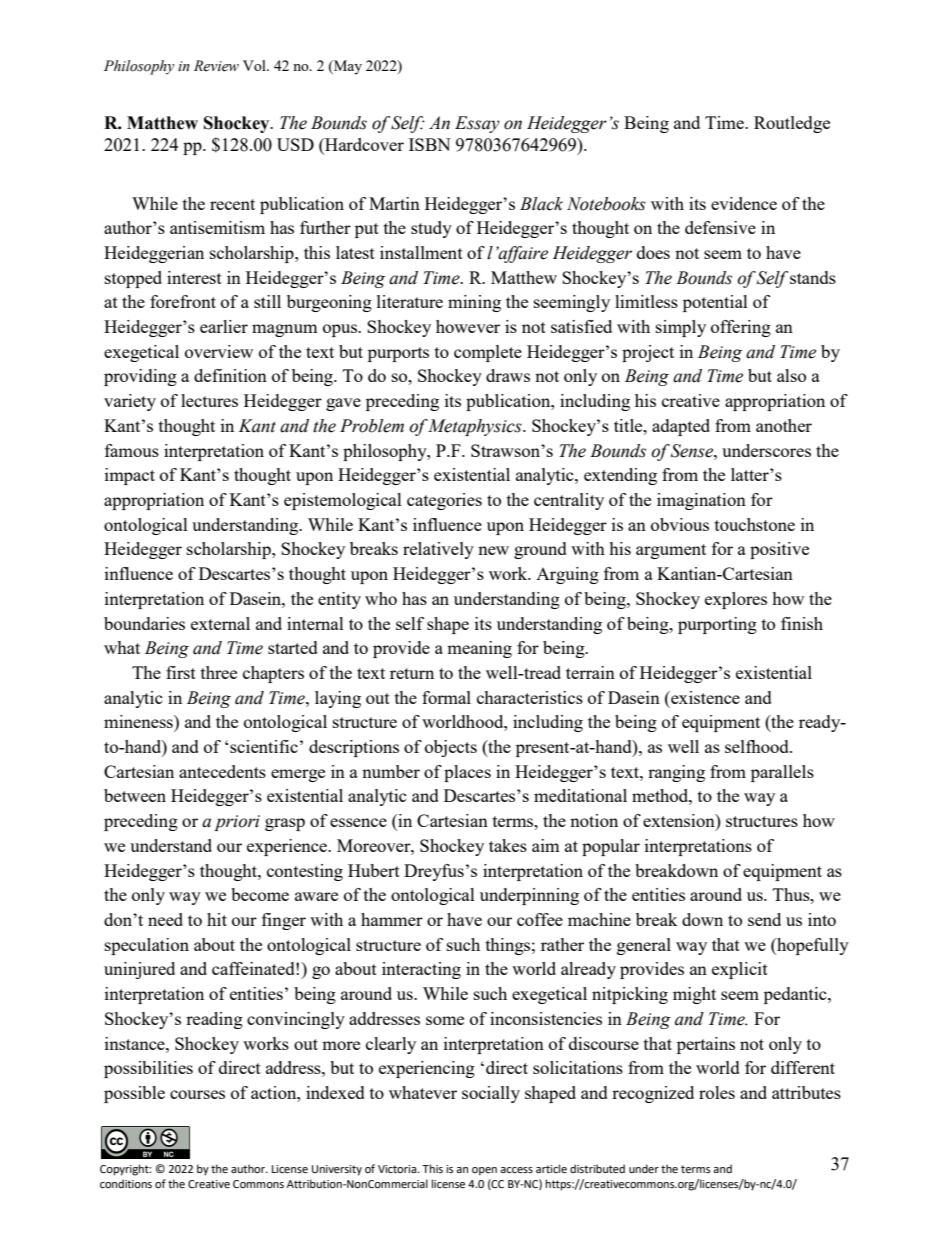  I want to click on Routledge, so click(792, 124).
